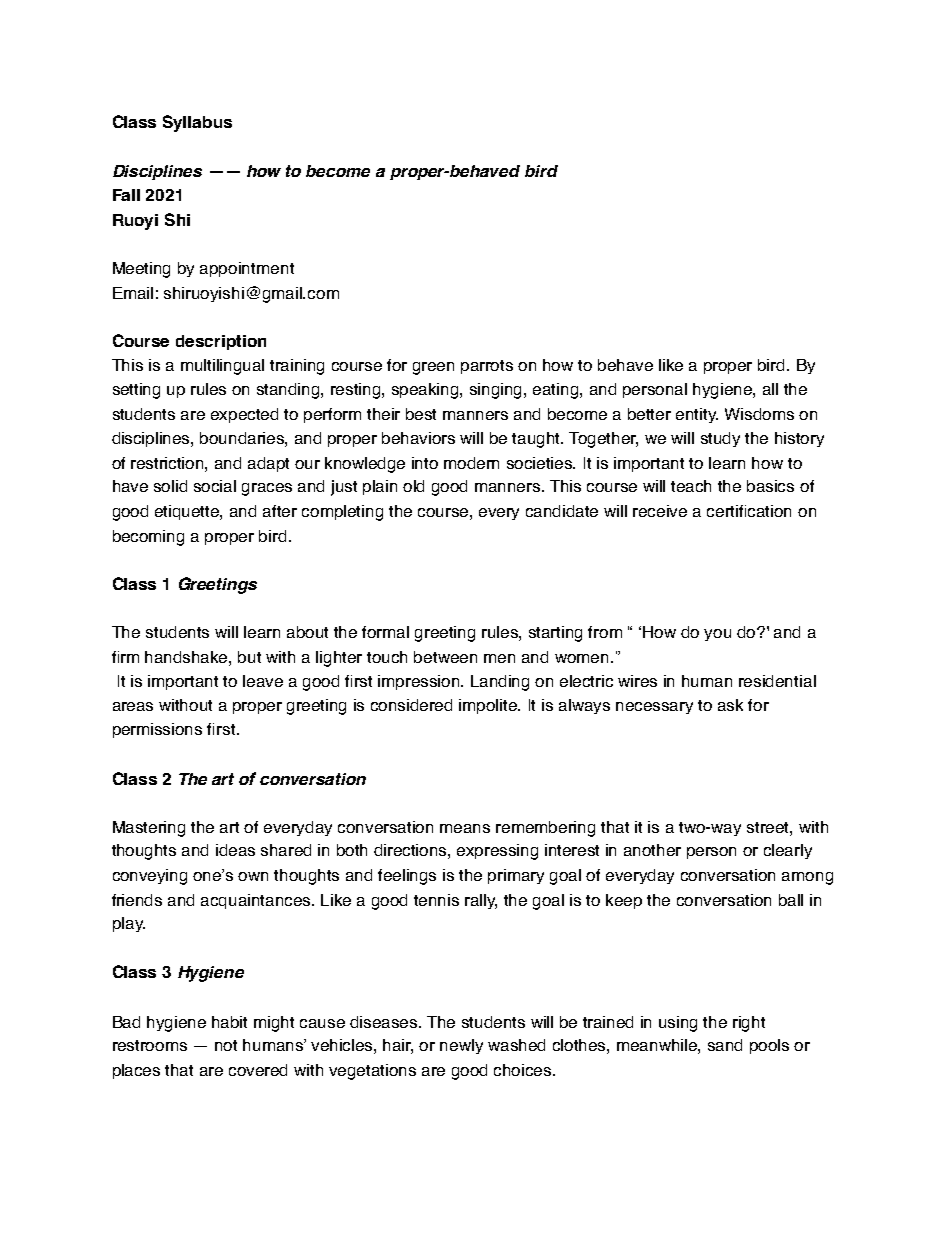  What do you see at coordinates (197, 123) in the image?
I see `Syllabus` at bounding box center [197, 123].
